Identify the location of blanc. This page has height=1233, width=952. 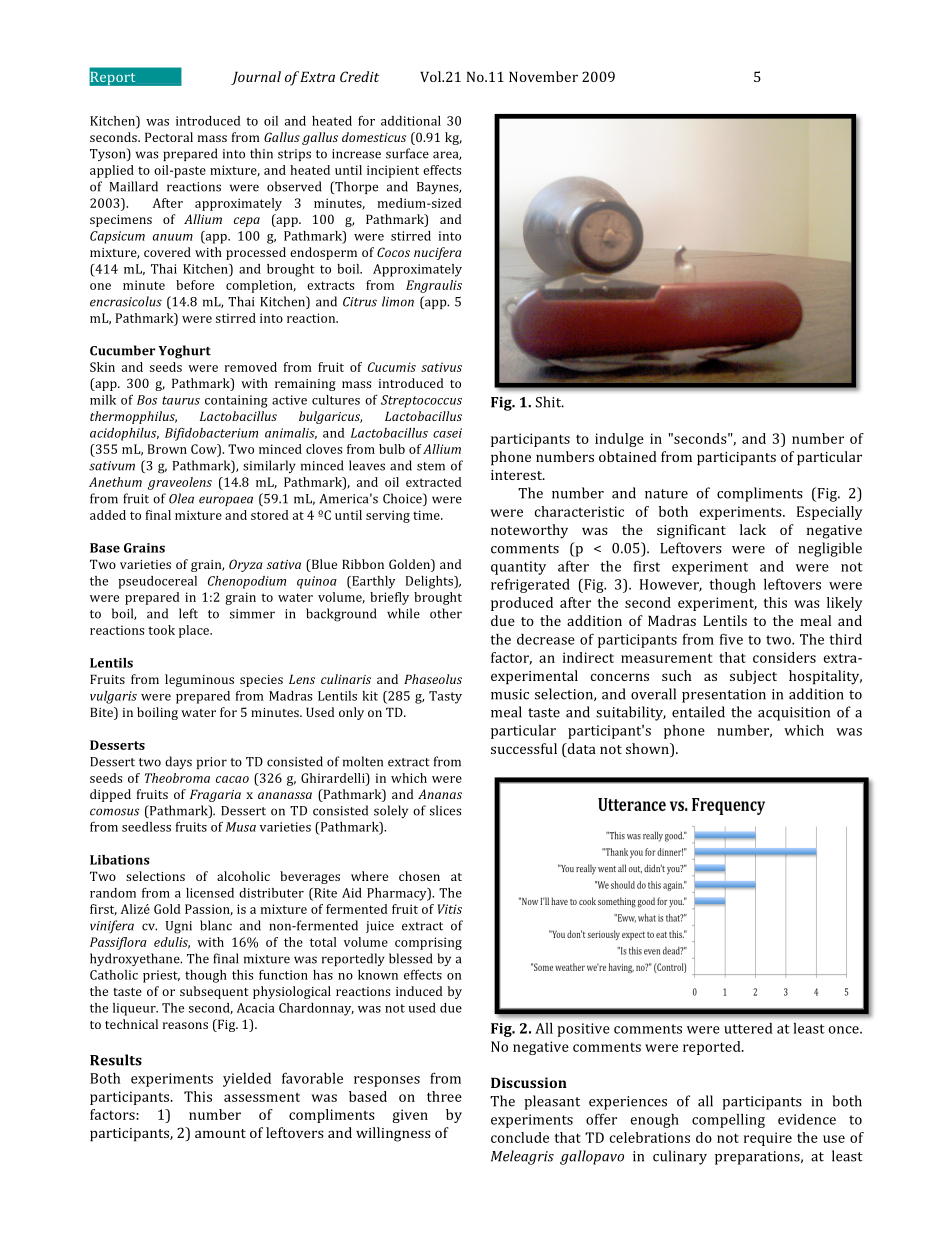
(216, 925).
